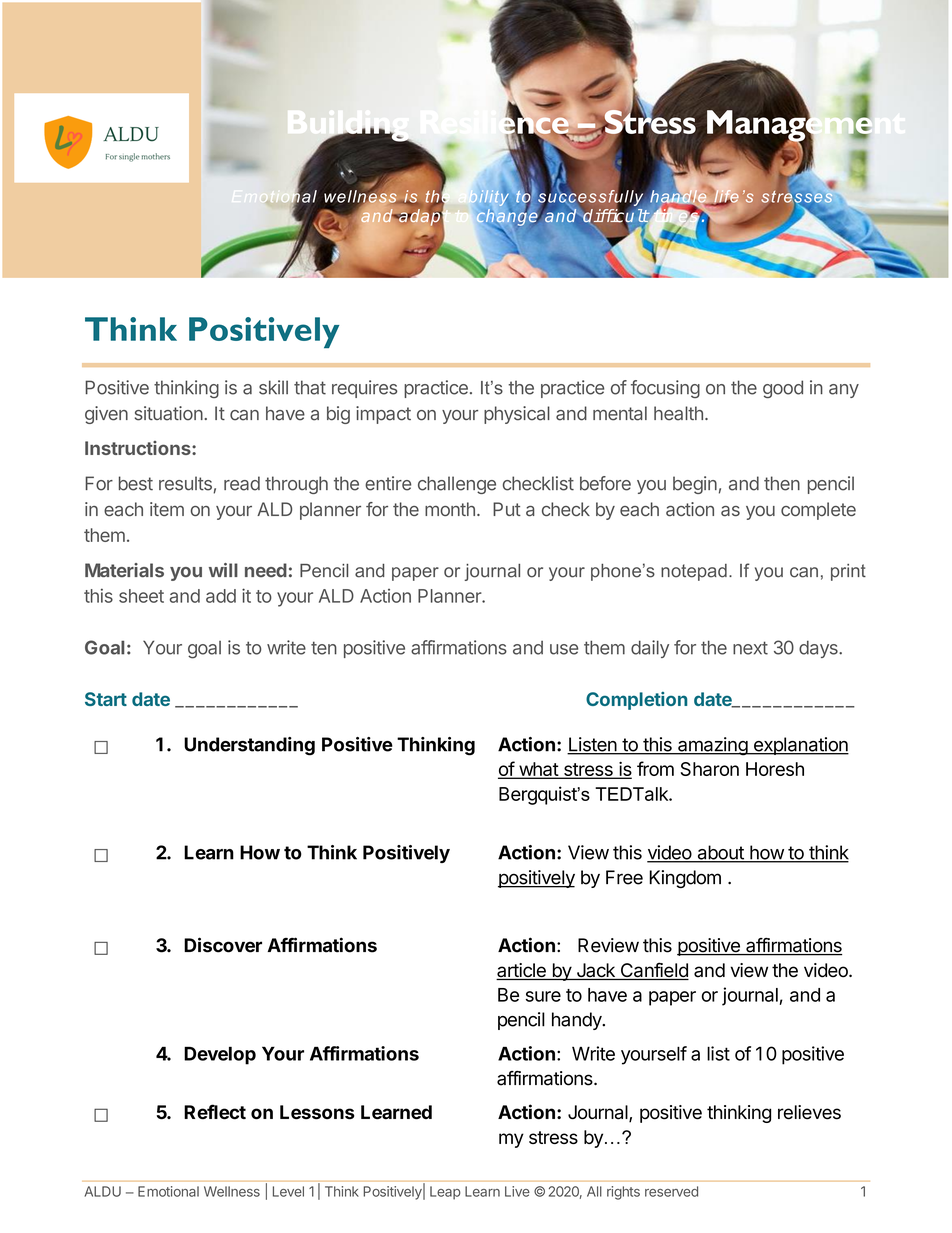 Image resolution: width=952 pixels, height=1233 pixels. I want to click on Understanding, so click(249, 746).
